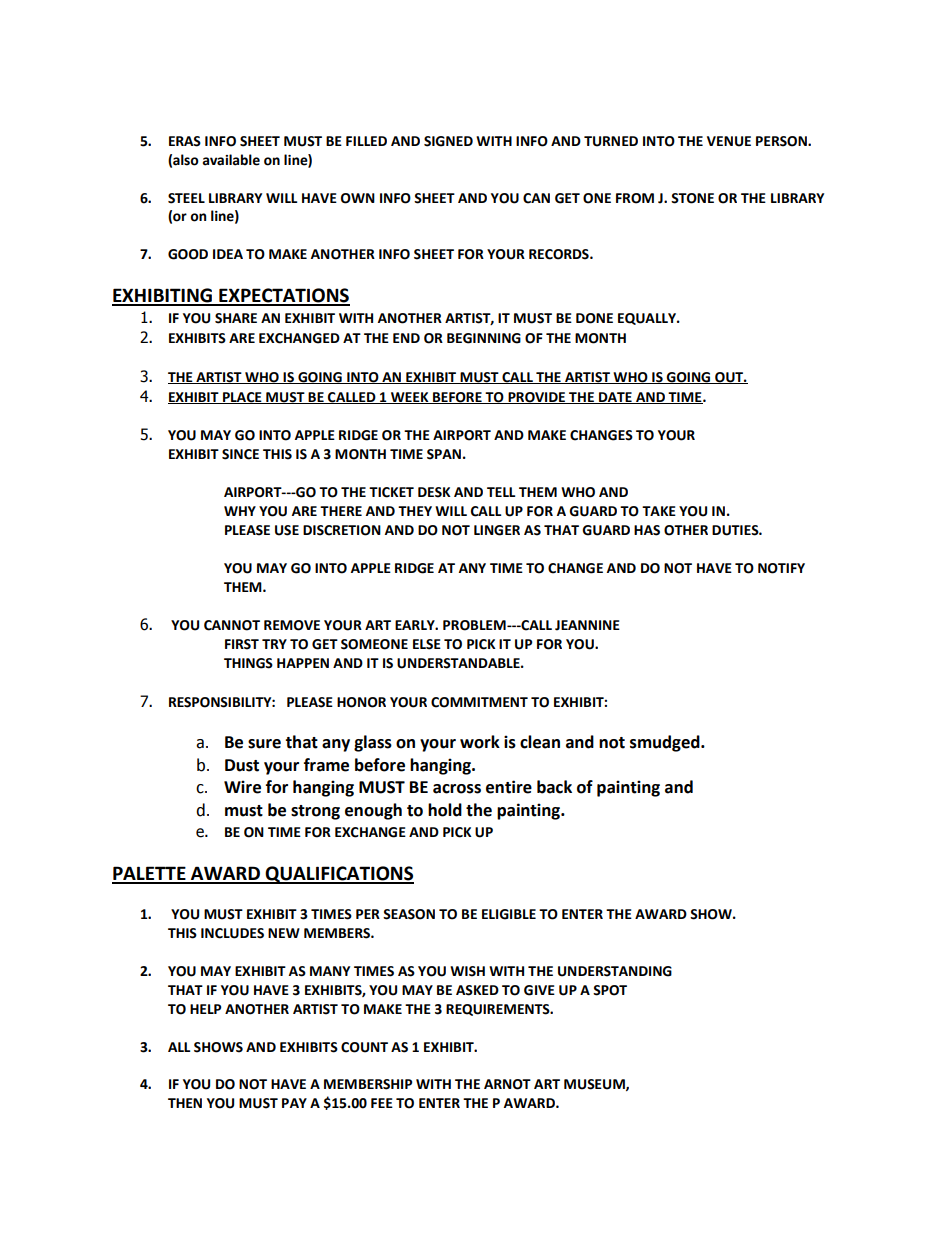 Image resolution: width=952 pixels, height=1233 pixels. I want to click on smudged, so click(666, 743).
